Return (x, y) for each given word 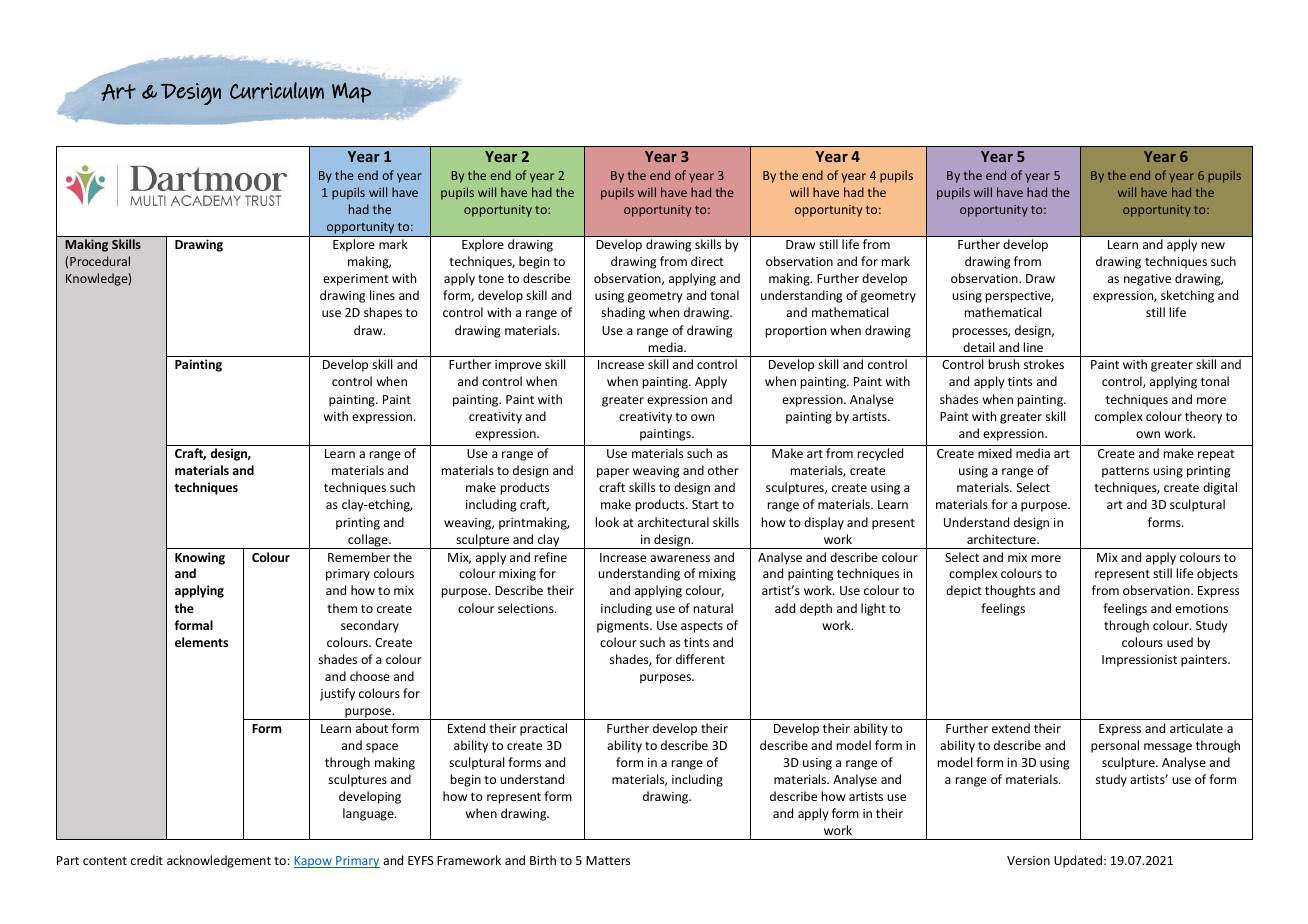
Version (1028, 860)
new (1213, 245)
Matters (608, 860)
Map (351, 93)
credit (147, 860)
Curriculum (277, 90)
